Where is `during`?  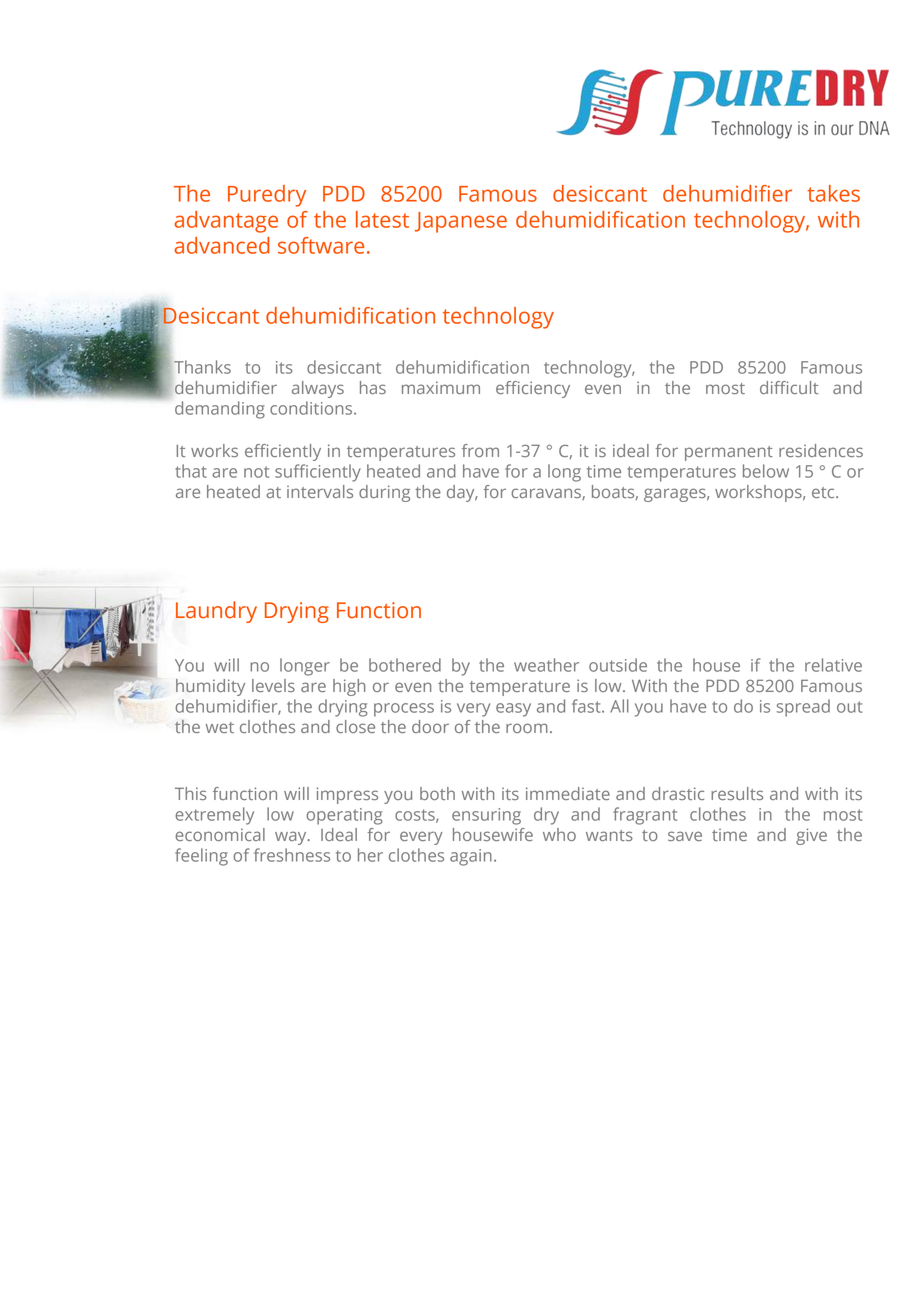
during is located at coordinates (384, 493).
